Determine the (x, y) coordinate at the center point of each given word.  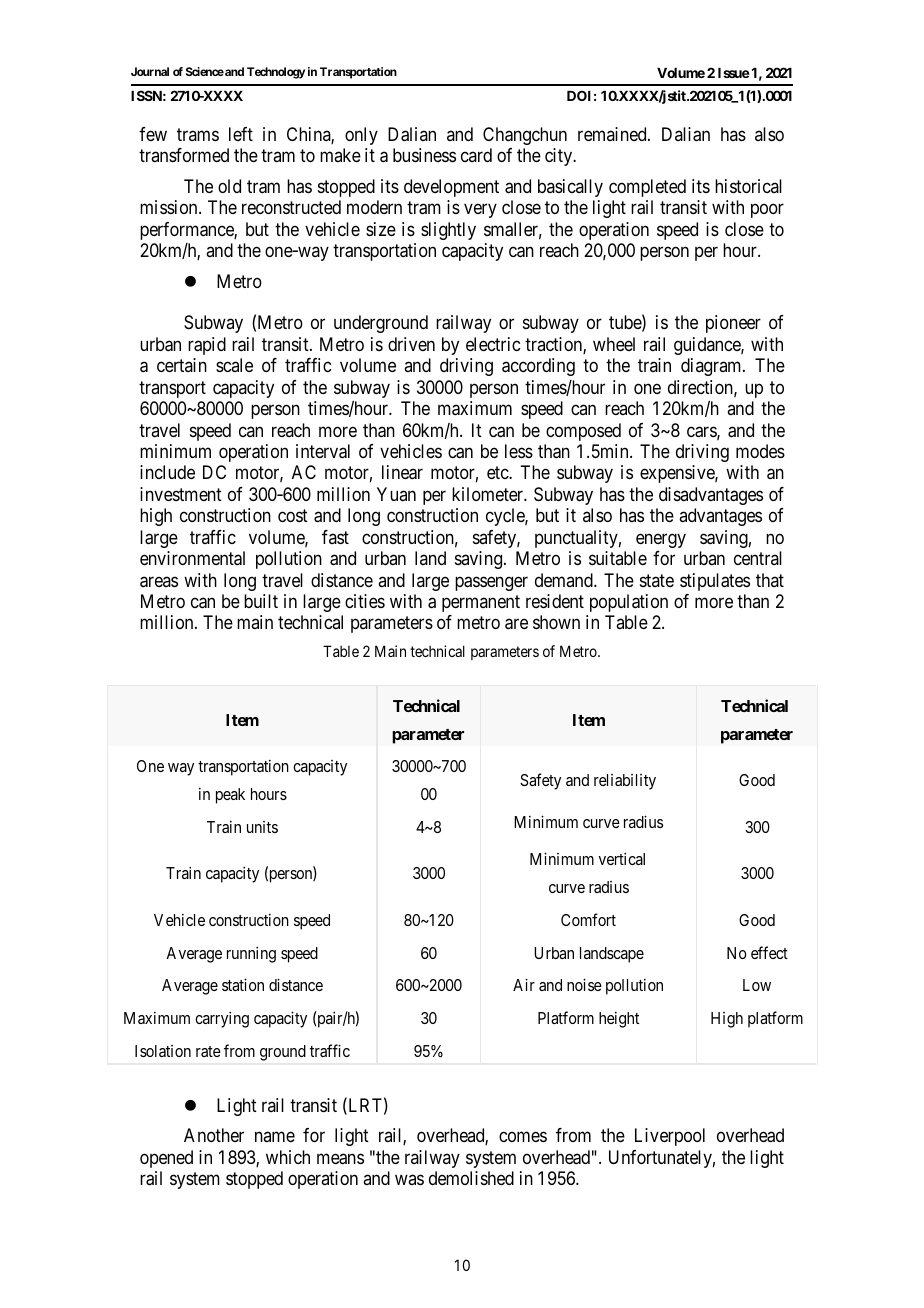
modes (760, 451)
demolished (471, 1178)
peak (230, 796)
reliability (625, 782)
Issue (734, 73)
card (476, 155)
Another (214, 1135)
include (167, 472)
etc (498, 473)
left (241, 134)
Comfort (588, 919)
